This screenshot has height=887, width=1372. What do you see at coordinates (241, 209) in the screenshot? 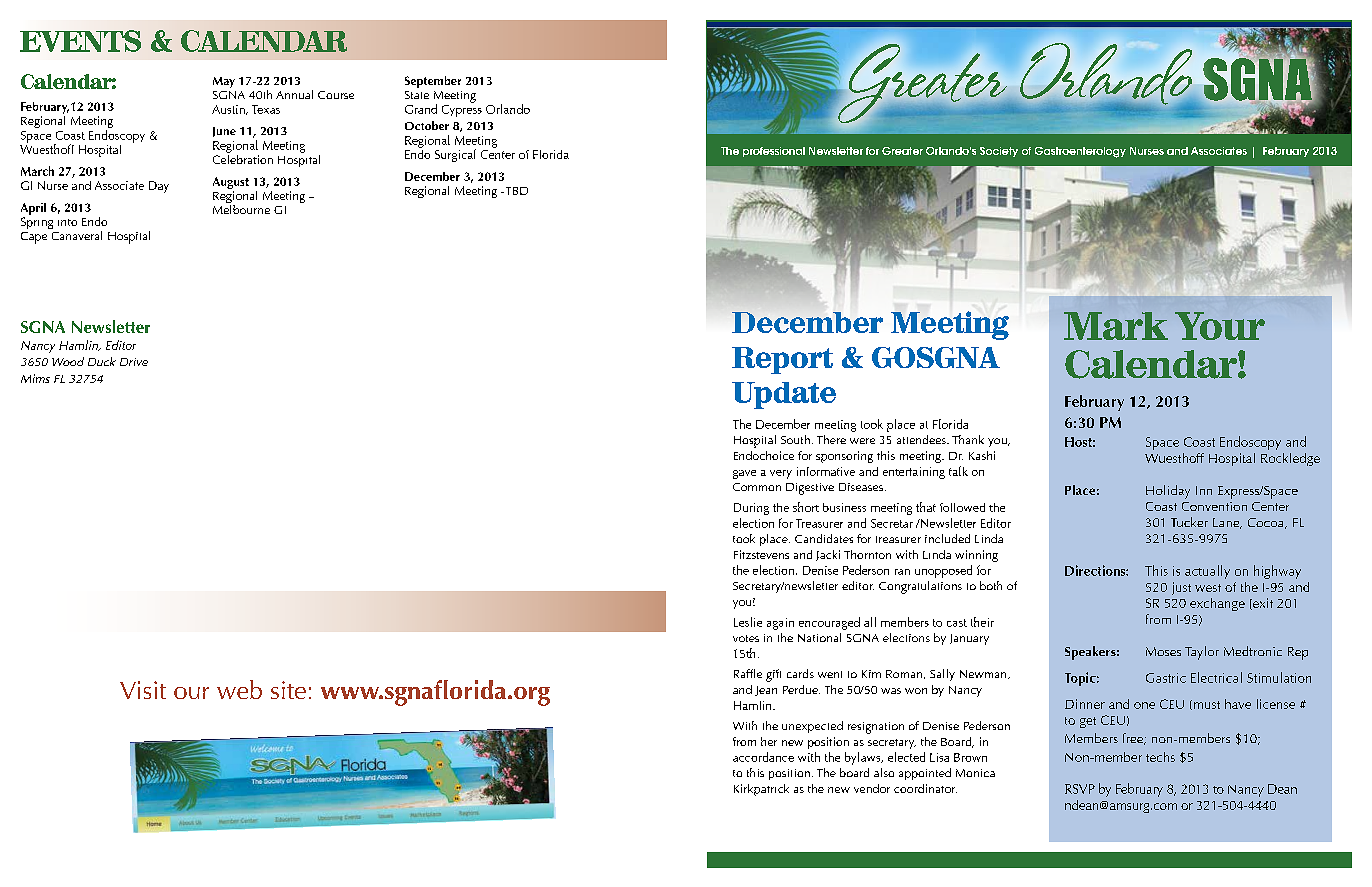
I see `Melbourne` at bounding box center [241, 209].
